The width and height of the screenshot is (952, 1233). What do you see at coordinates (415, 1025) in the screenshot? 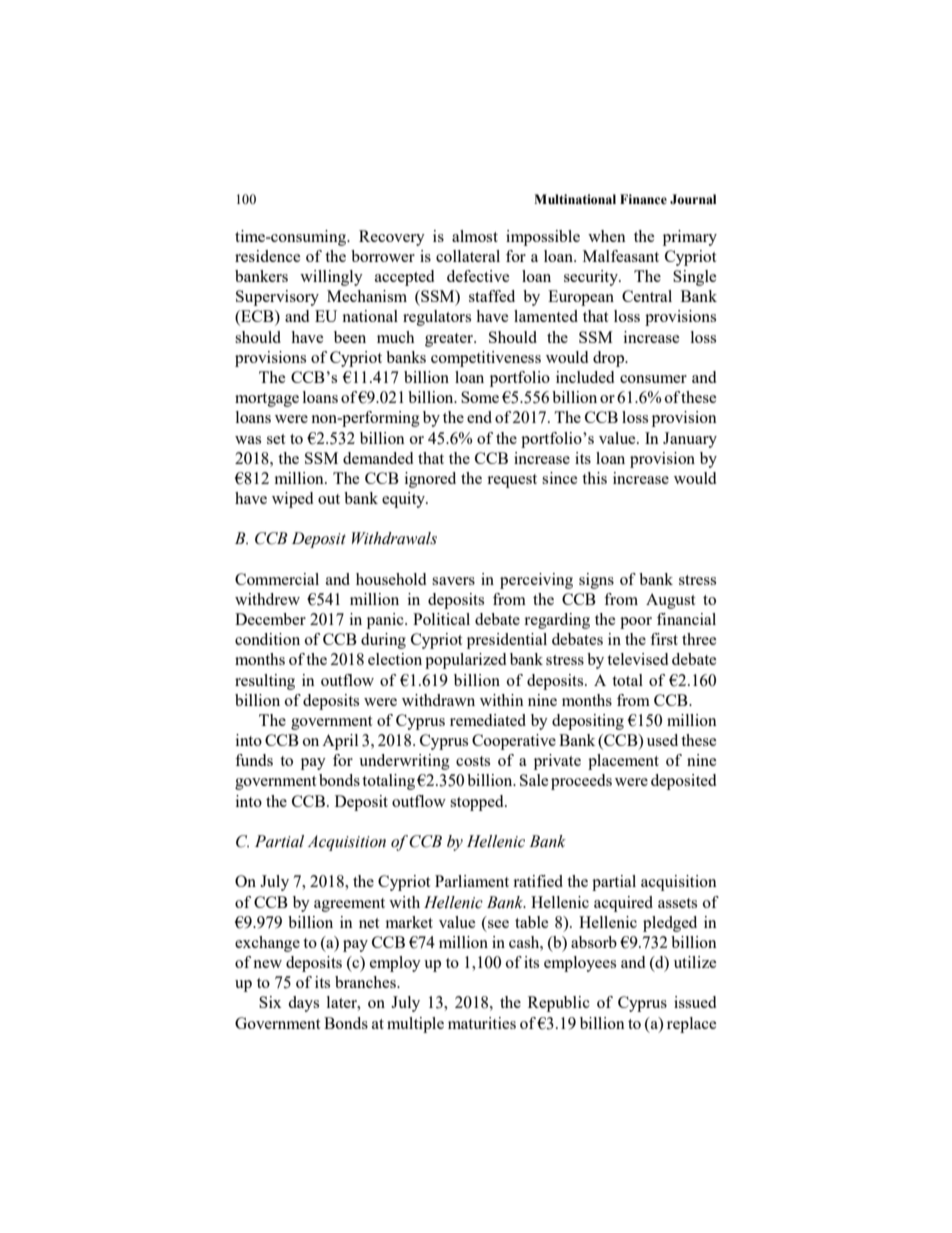
I see `multiple` at bounding box center [415, 1025].
